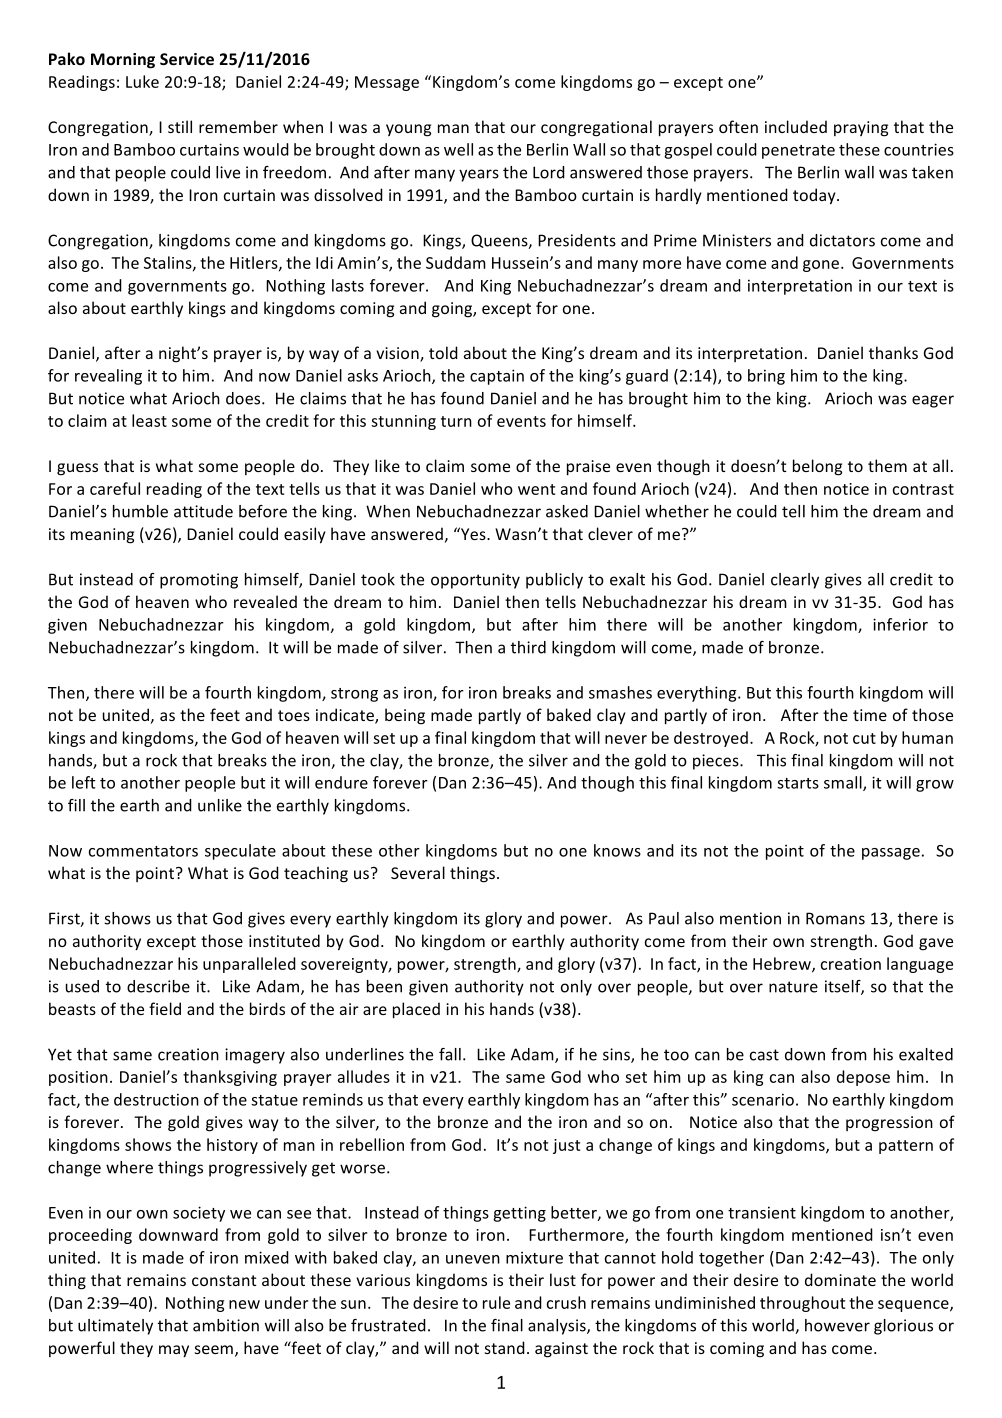  Describe the element at coordinates (861, 129) in the image. I see `praying` at that location.
